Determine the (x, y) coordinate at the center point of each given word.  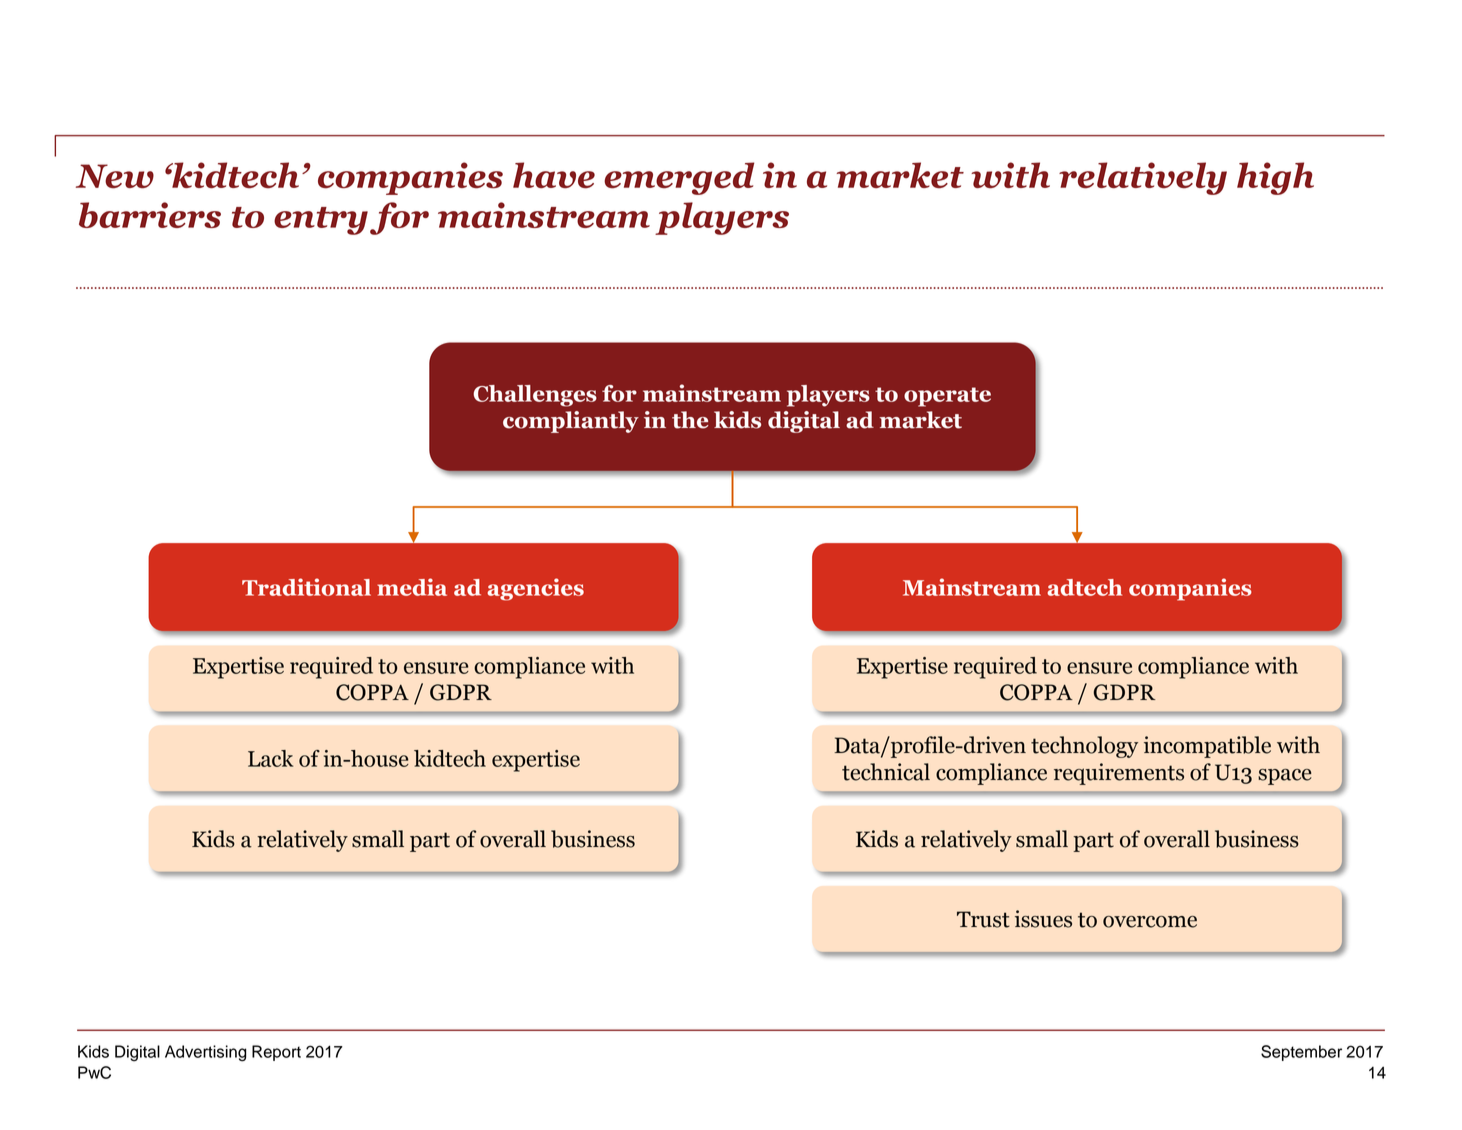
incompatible (1207, 747)
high (1275, 178)
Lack (270, 758)
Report (276, 1053)
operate (947, 397)
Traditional (306, 587)
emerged (679, 178)
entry (321, 221)
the (690, 420)
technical (886, 772)
